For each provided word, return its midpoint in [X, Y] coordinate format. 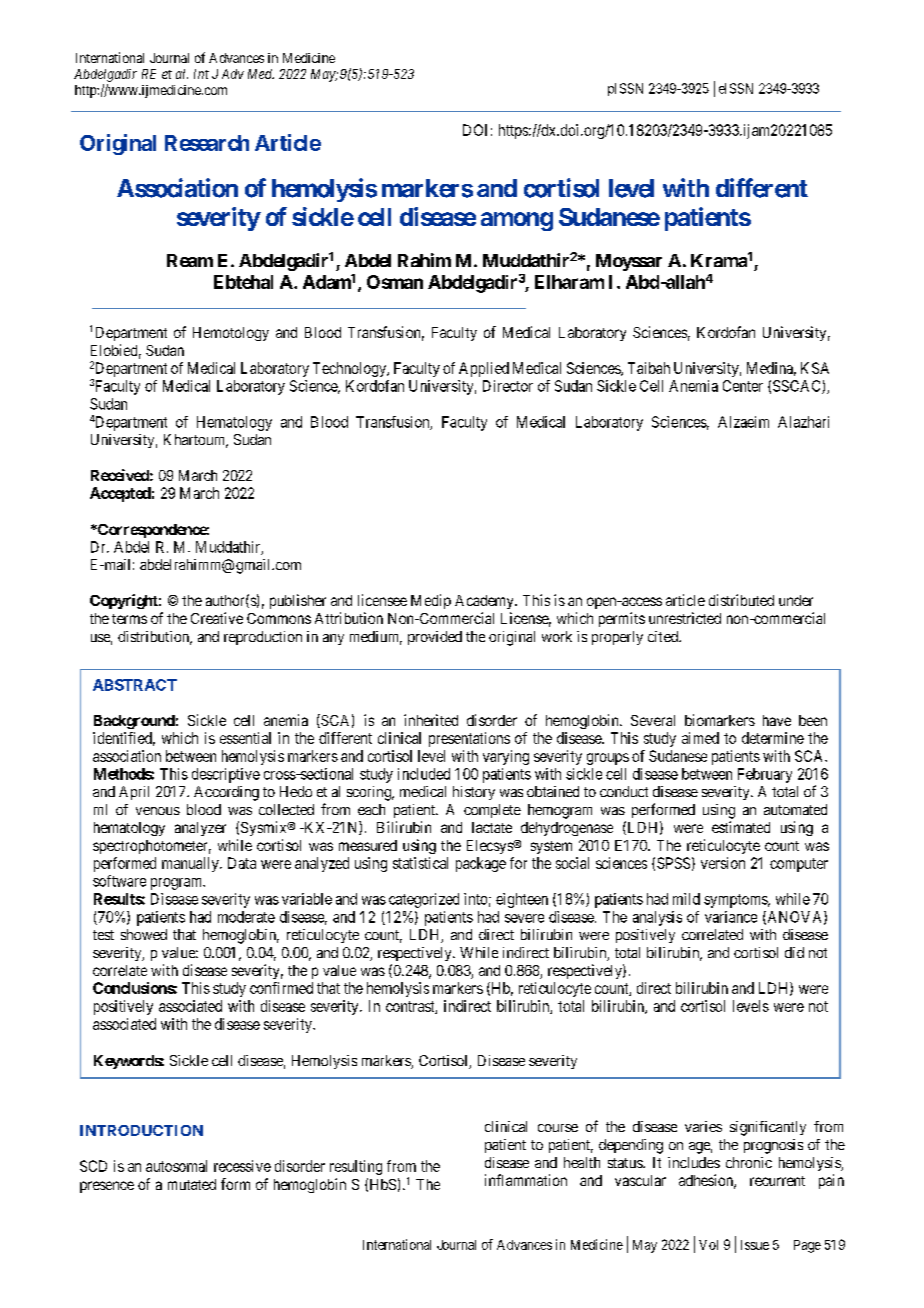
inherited [431, 720]
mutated [192, 1184]
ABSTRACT [135, 685]
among [517, 221]
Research [207, 143]
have [777, 720]
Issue [755, 1245]
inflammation [526, 1180]
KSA [815, 368]
